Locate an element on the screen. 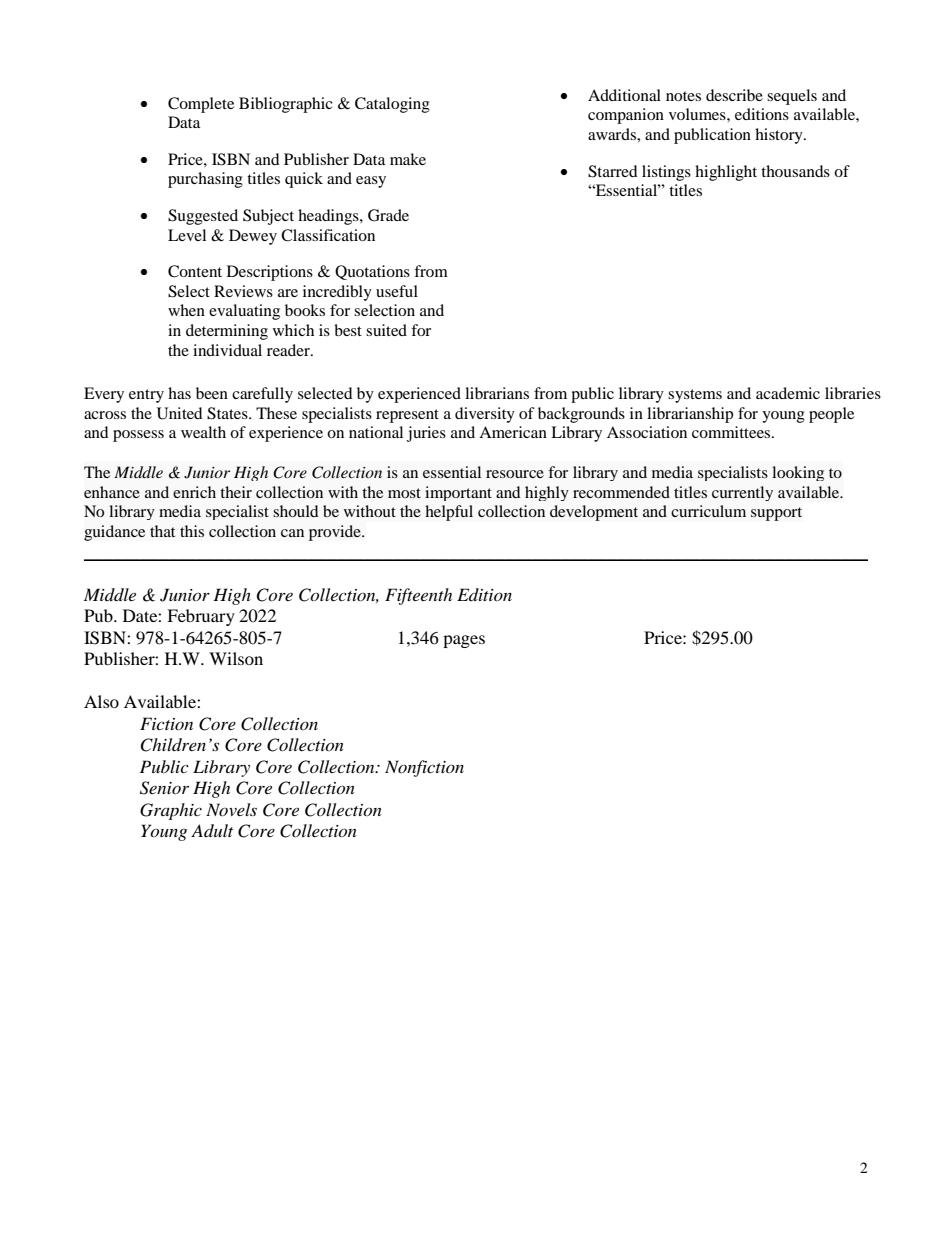  support is located at coordinates (776, 514).
